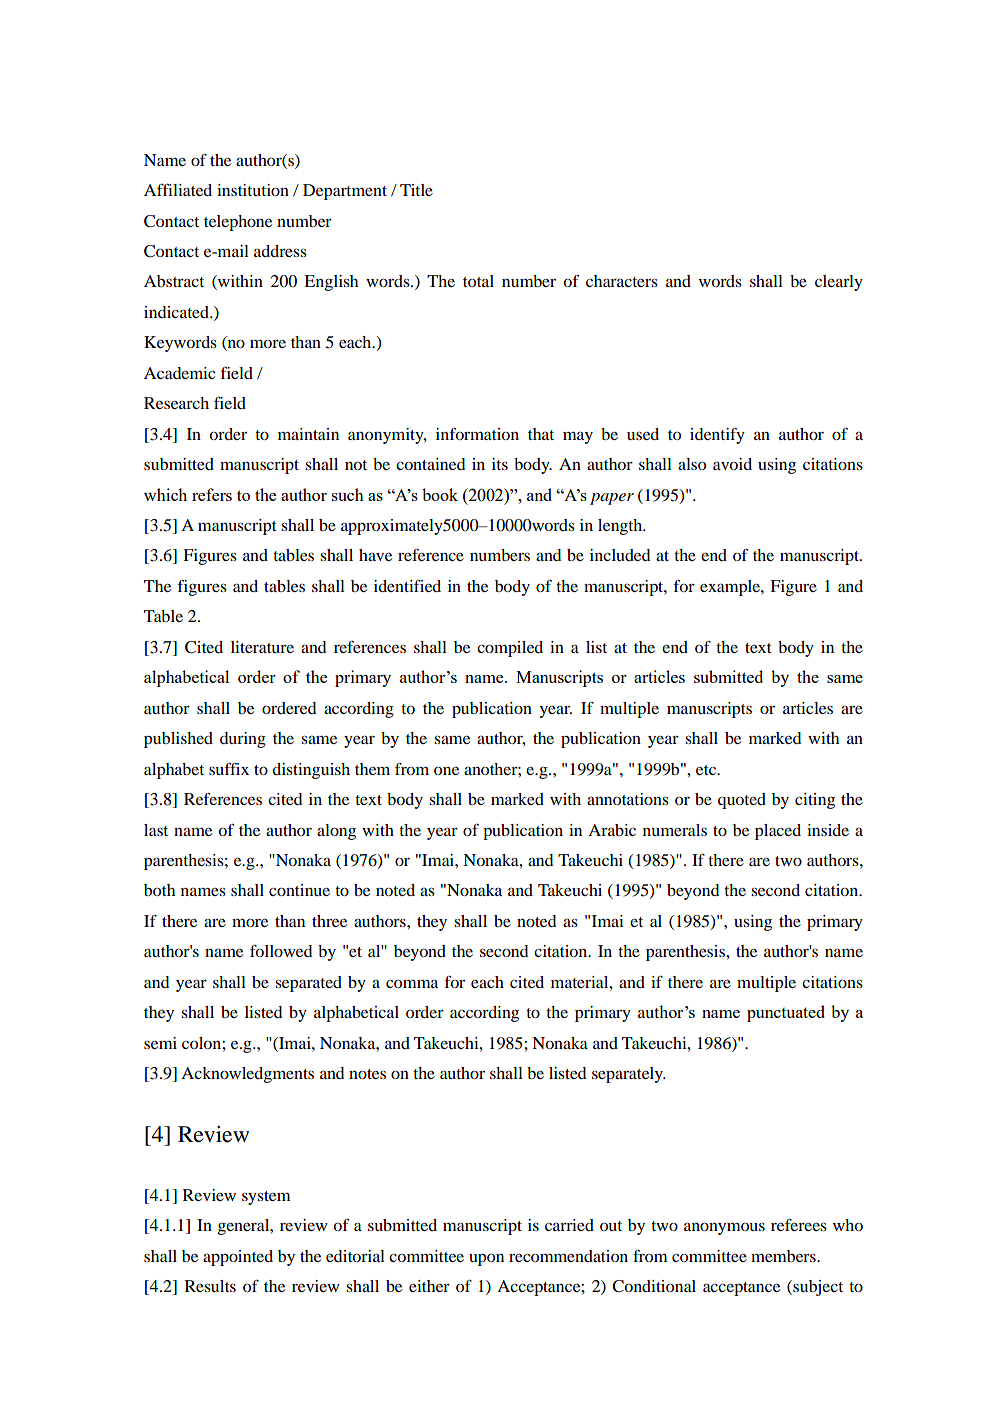 This screenshot has height=1424, width=1007. What do you see at coordinates (412, 983) in the screenshot?
I see `comma` at bounding box center [412, 983].
